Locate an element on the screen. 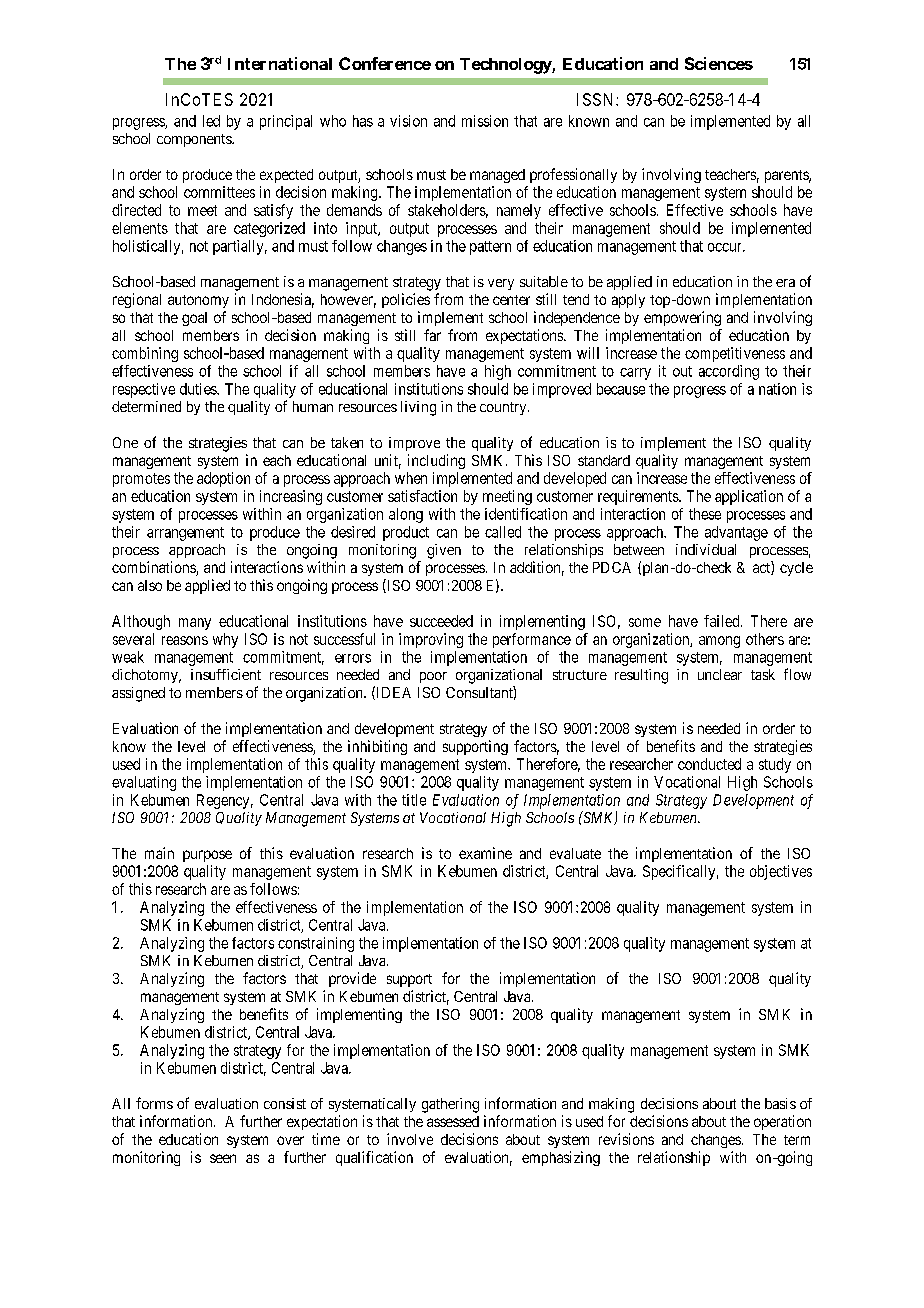 The width and height of the screenshot is (924, 1308). mission is located at coordinates (485, 121).
